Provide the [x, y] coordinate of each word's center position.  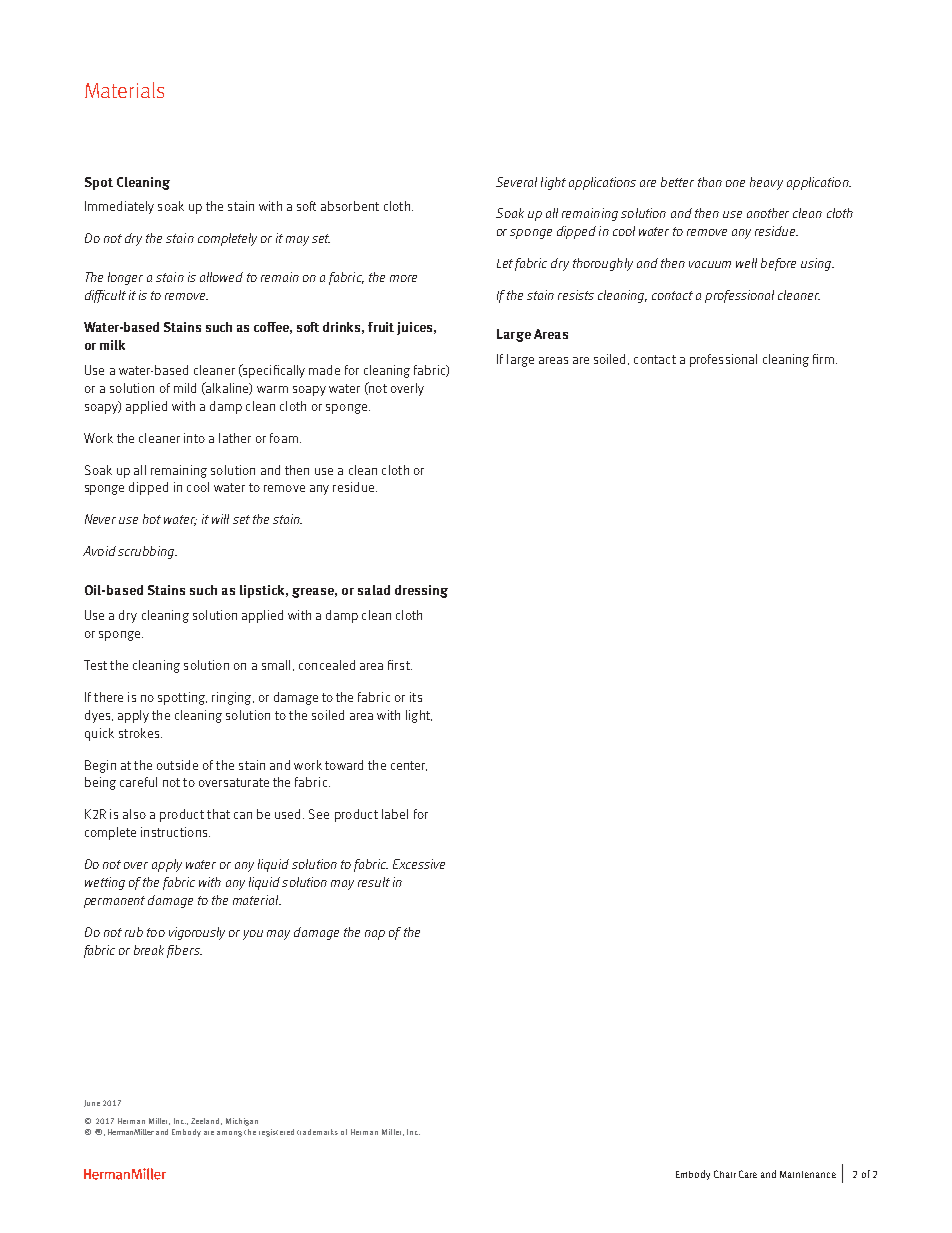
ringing [233, 698]
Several [516, 182]
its [416, 697]
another [768, 213]
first [400, 665]
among [229, 1134]
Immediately [119, 207]
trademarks [317, 1132]
